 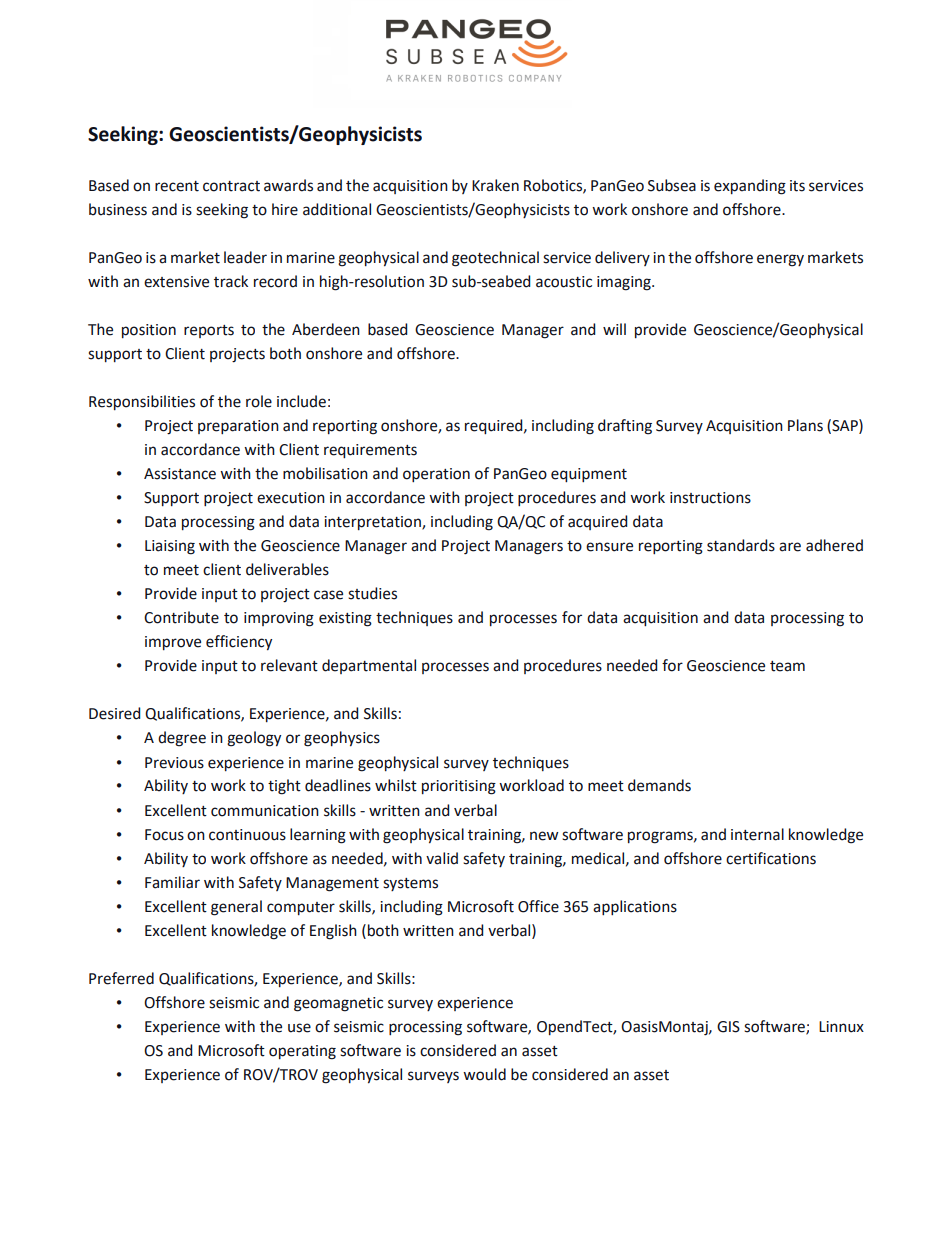 I want to click on expanding, so click(x=750, y=187).
